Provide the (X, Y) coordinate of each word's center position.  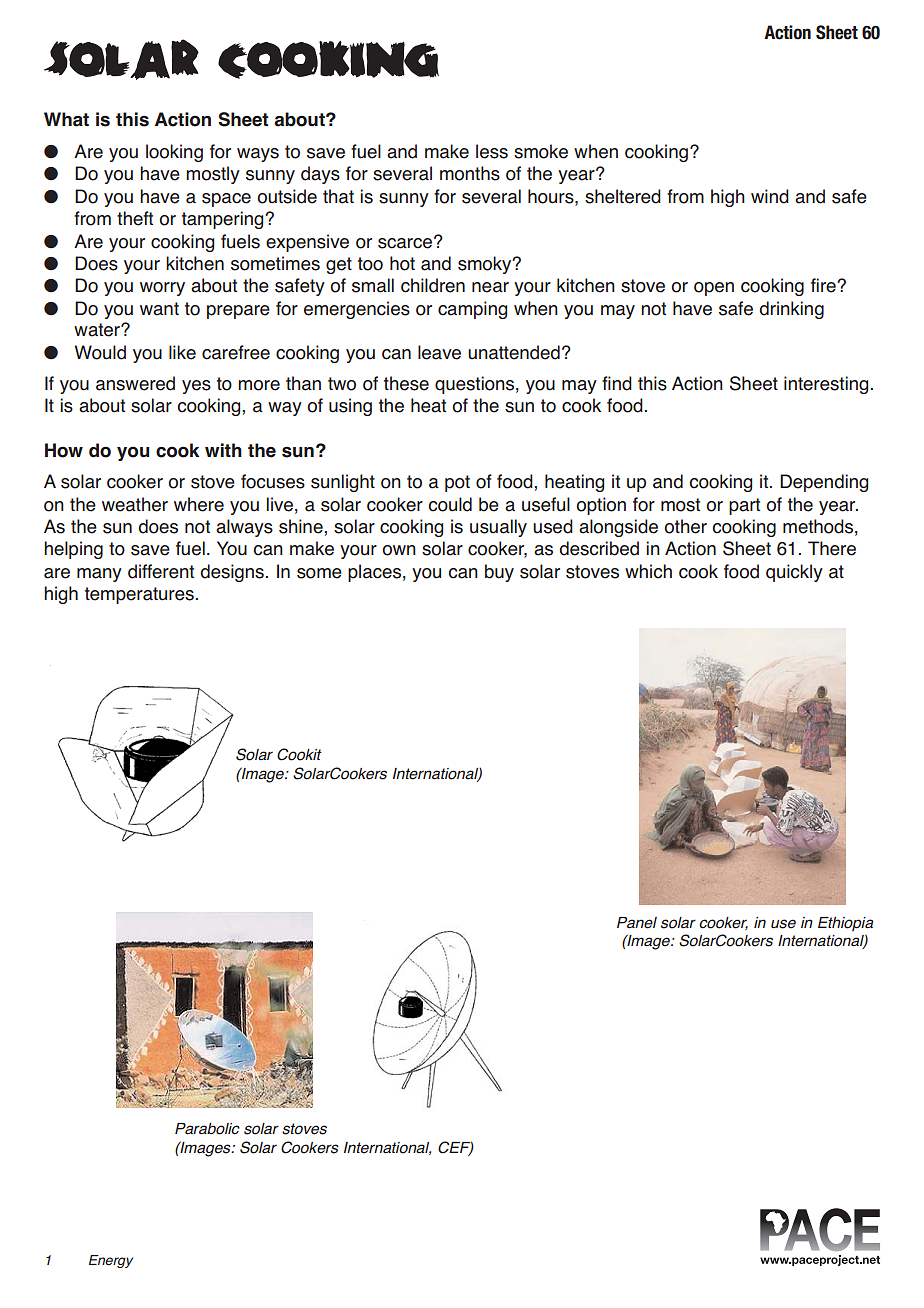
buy (499, 573)
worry (162, 289)
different (161, 571)
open (714, 289)
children (433, 285)
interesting (826, 385)
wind (770, 196)
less (492, 151)
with (223, 450)
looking (174, 153)
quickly (794, 573)
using (350, 407)
